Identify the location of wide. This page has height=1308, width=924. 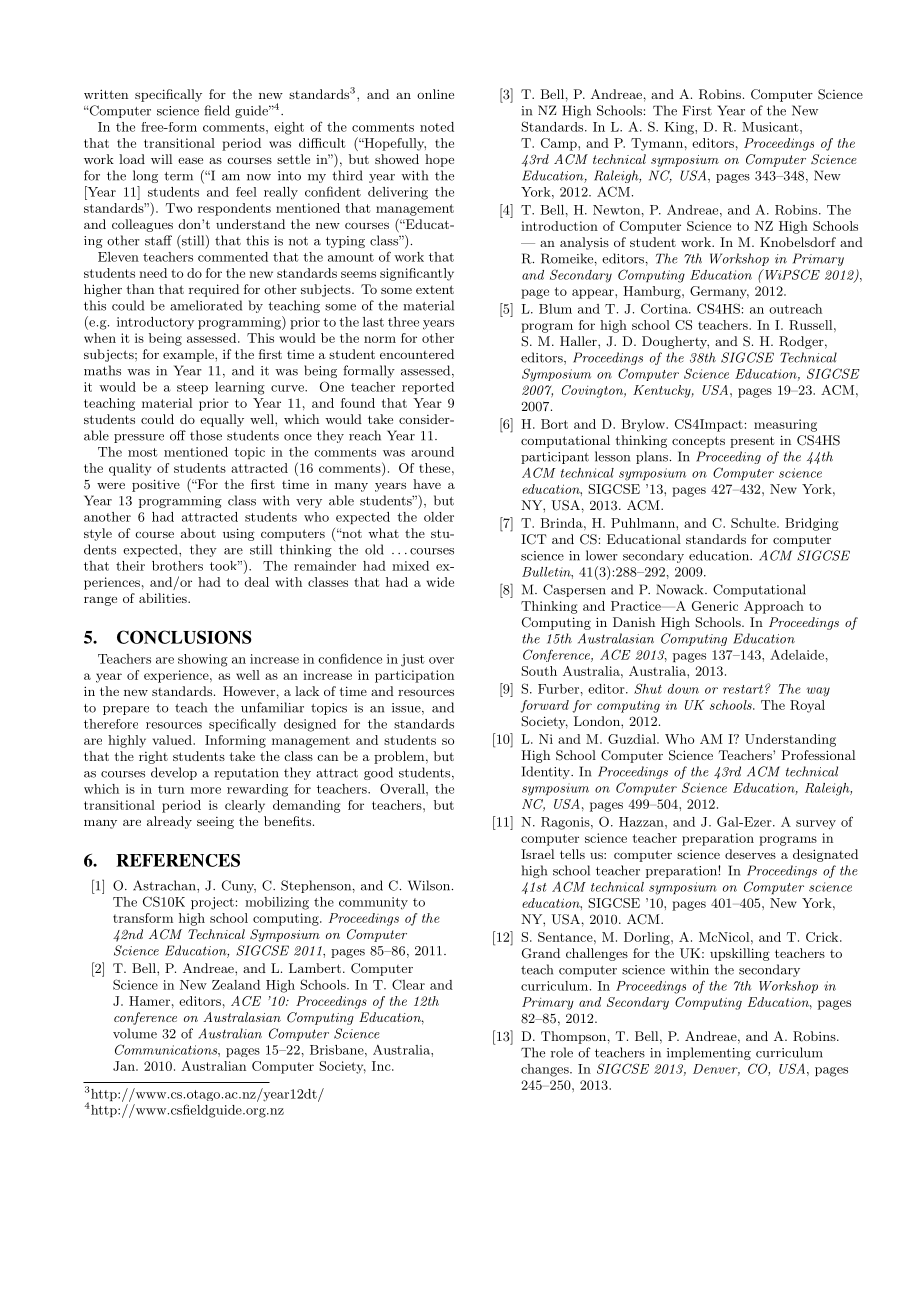
(440, 582).
